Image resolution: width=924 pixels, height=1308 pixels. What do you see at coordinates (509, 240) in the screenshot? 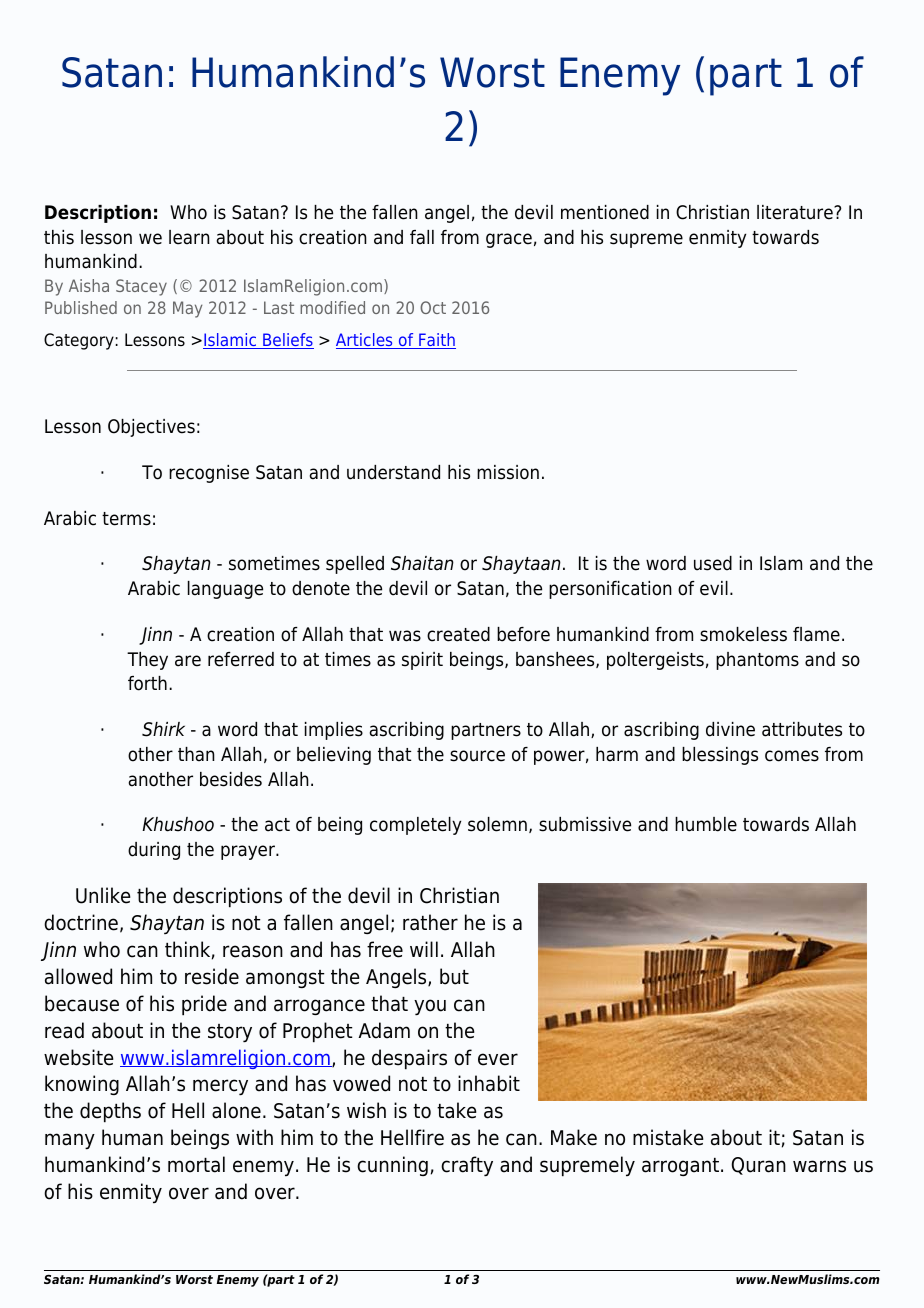
I see `grace` at bounding box center [509, 240].
